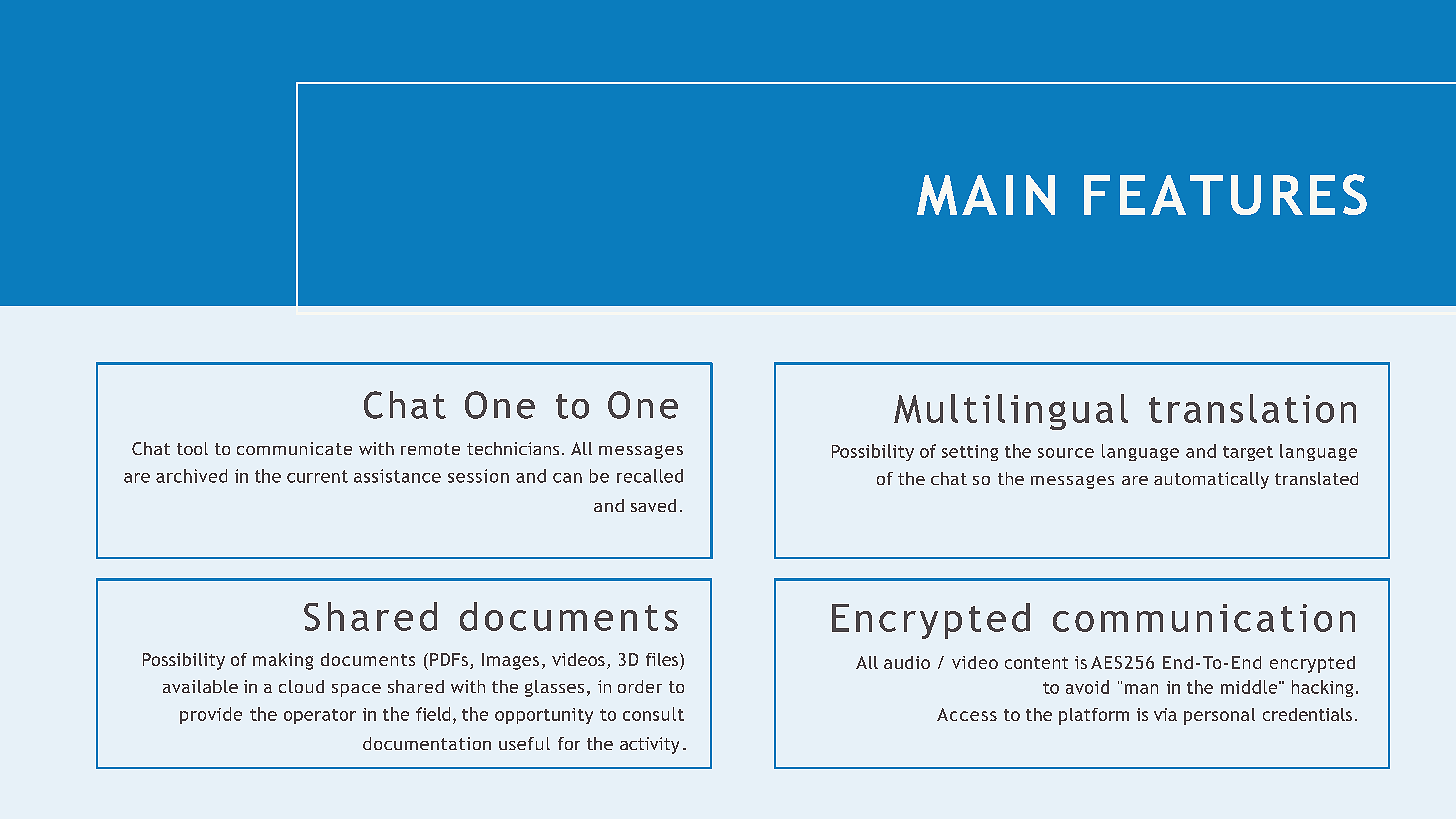  What do you see at coordinates (1011, 412) in the screenshot?
I see `Multilingual` at bounding box center [1011, 412].
